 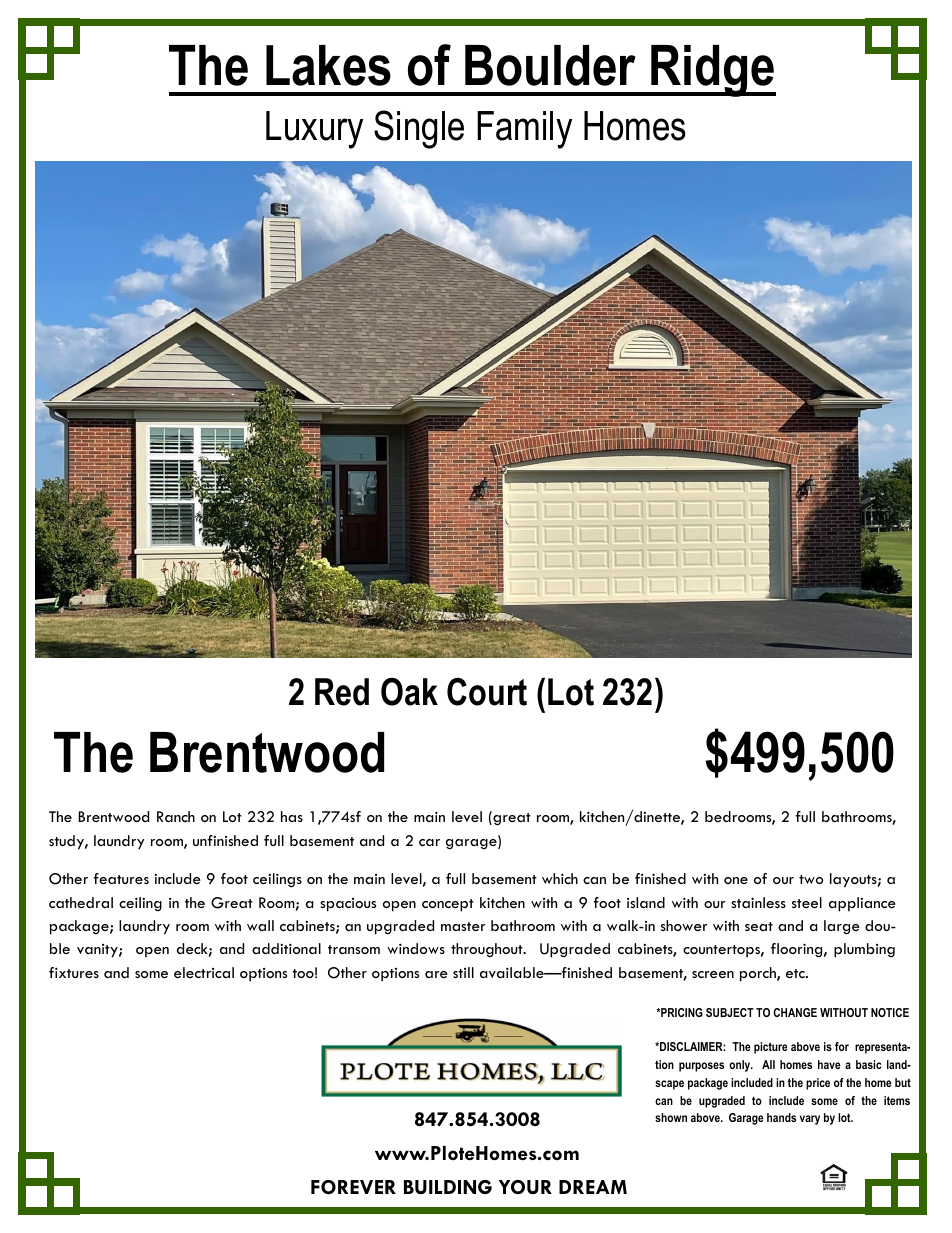 I want to click on Ridge, so click(x=712, y=71).
